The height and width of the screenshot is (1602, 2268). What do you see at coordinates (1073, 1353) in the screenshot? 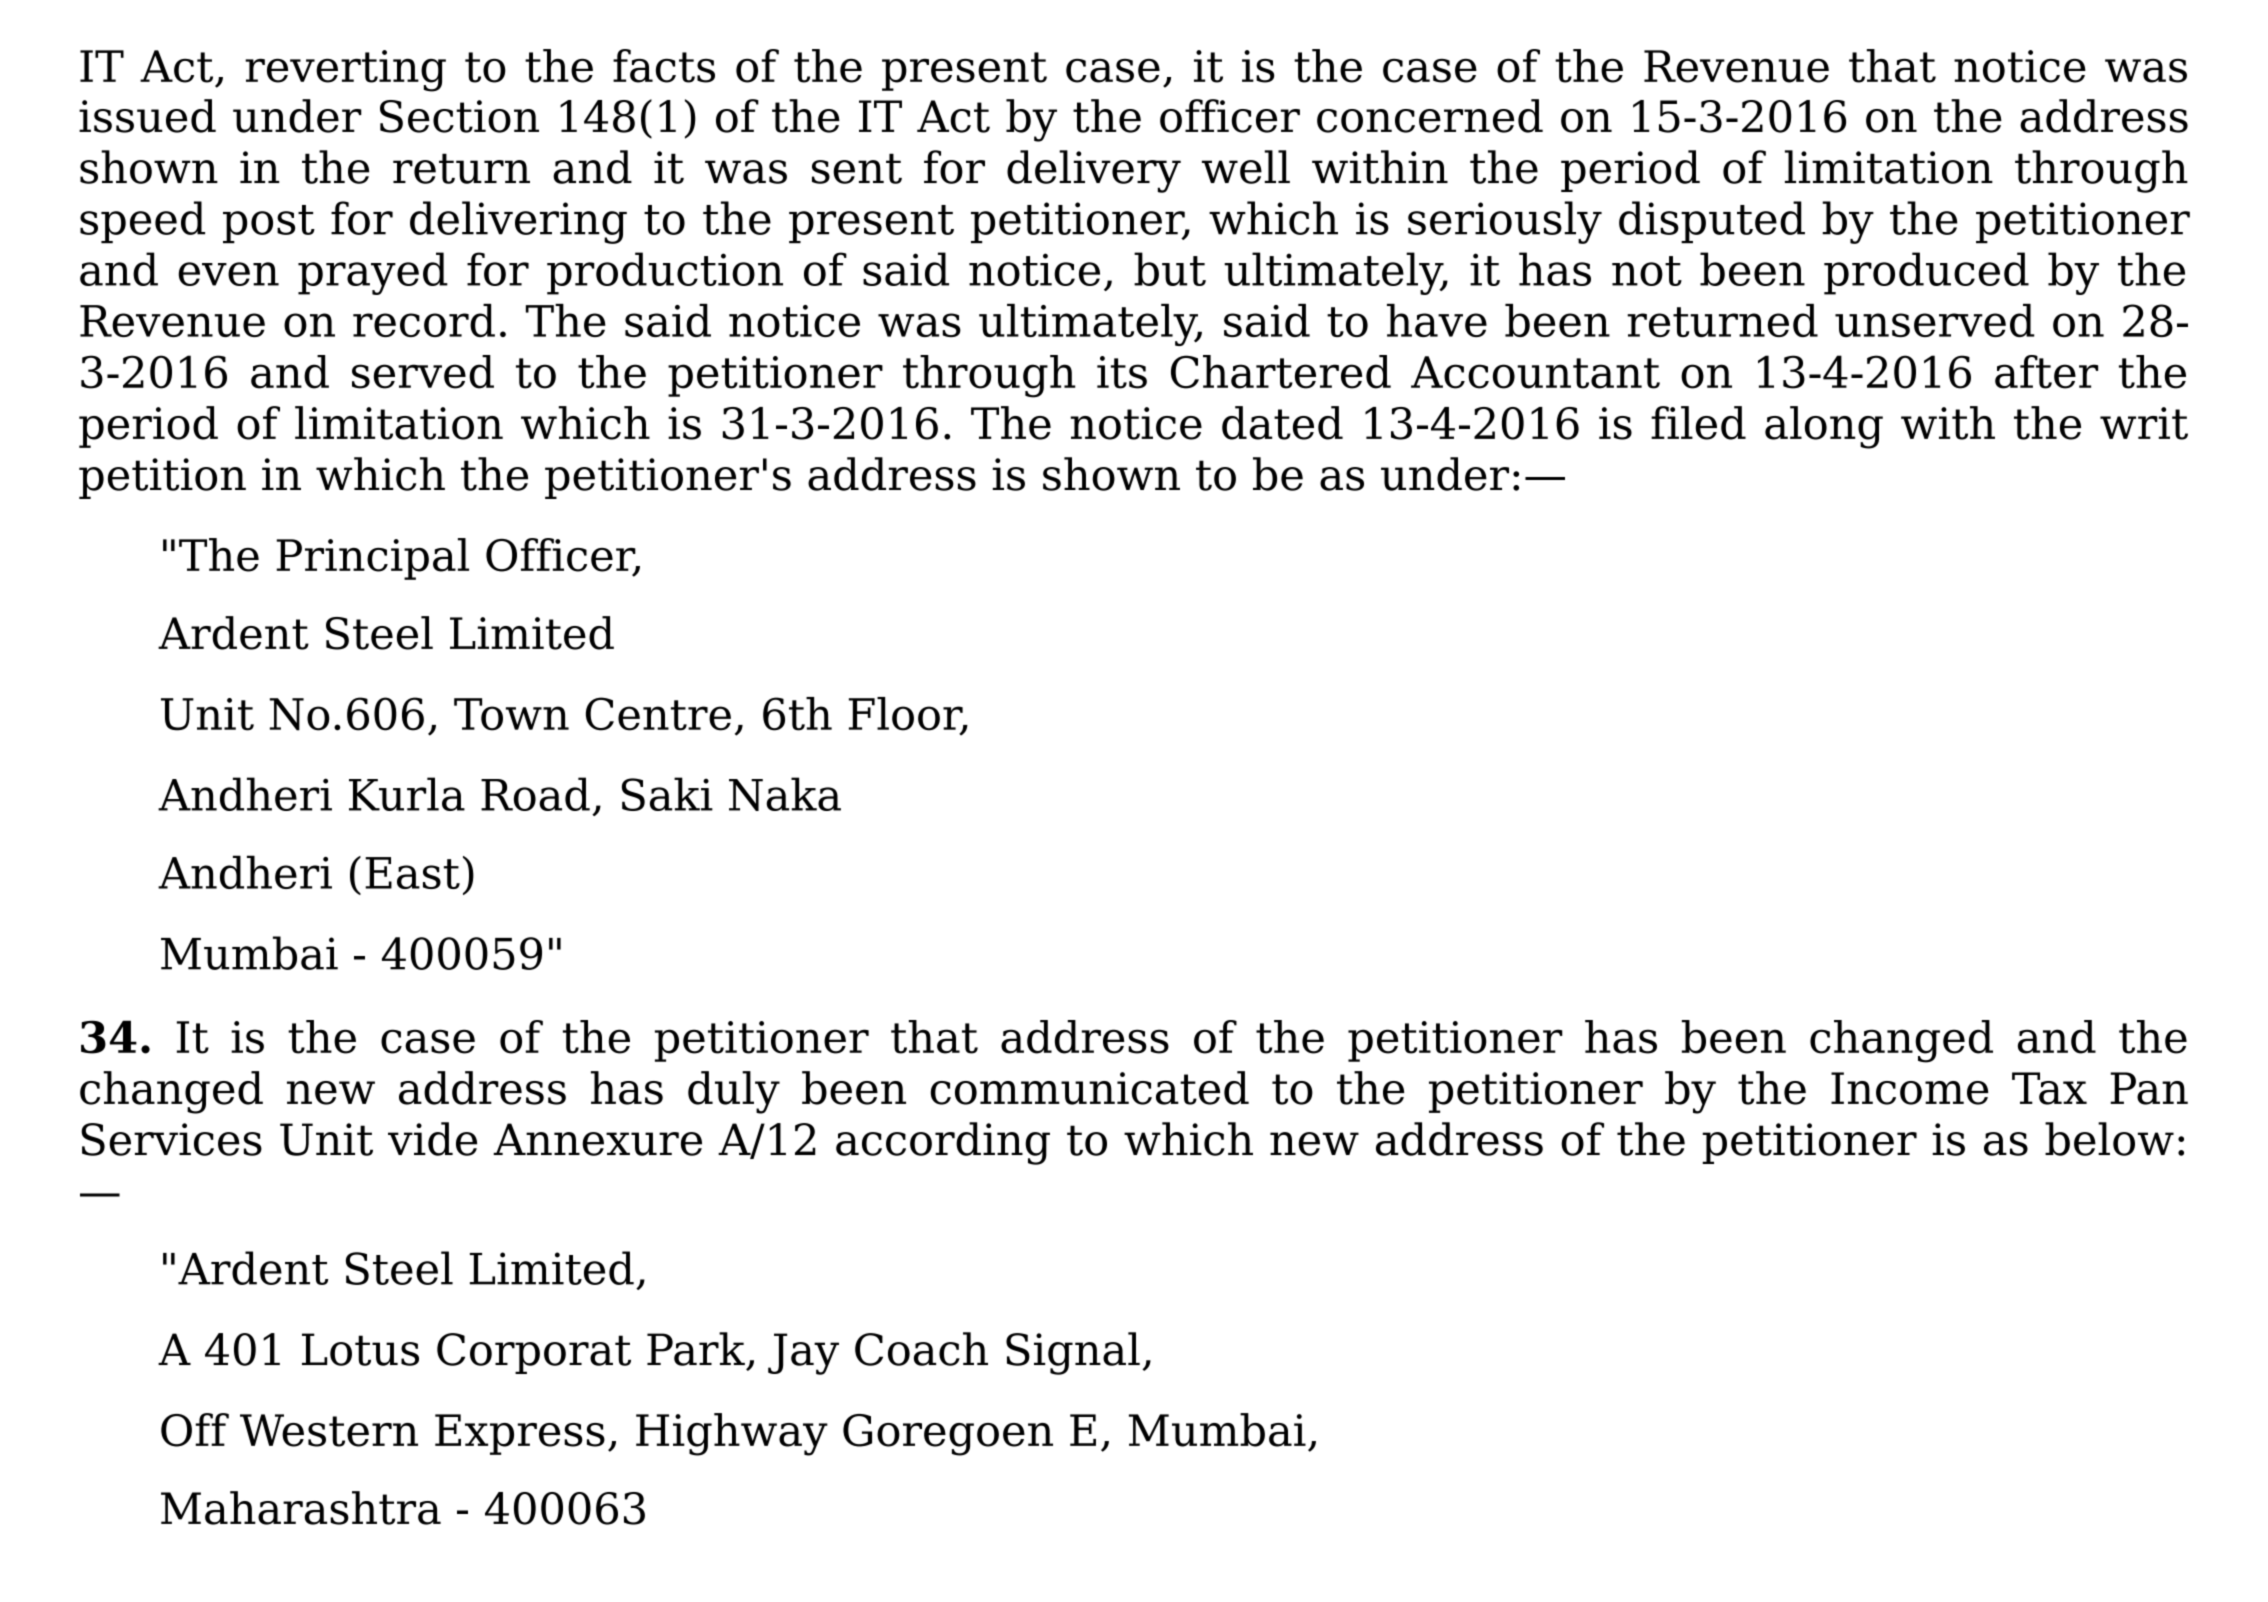
I see `Signal` at bounding box center [1073, 1353].
